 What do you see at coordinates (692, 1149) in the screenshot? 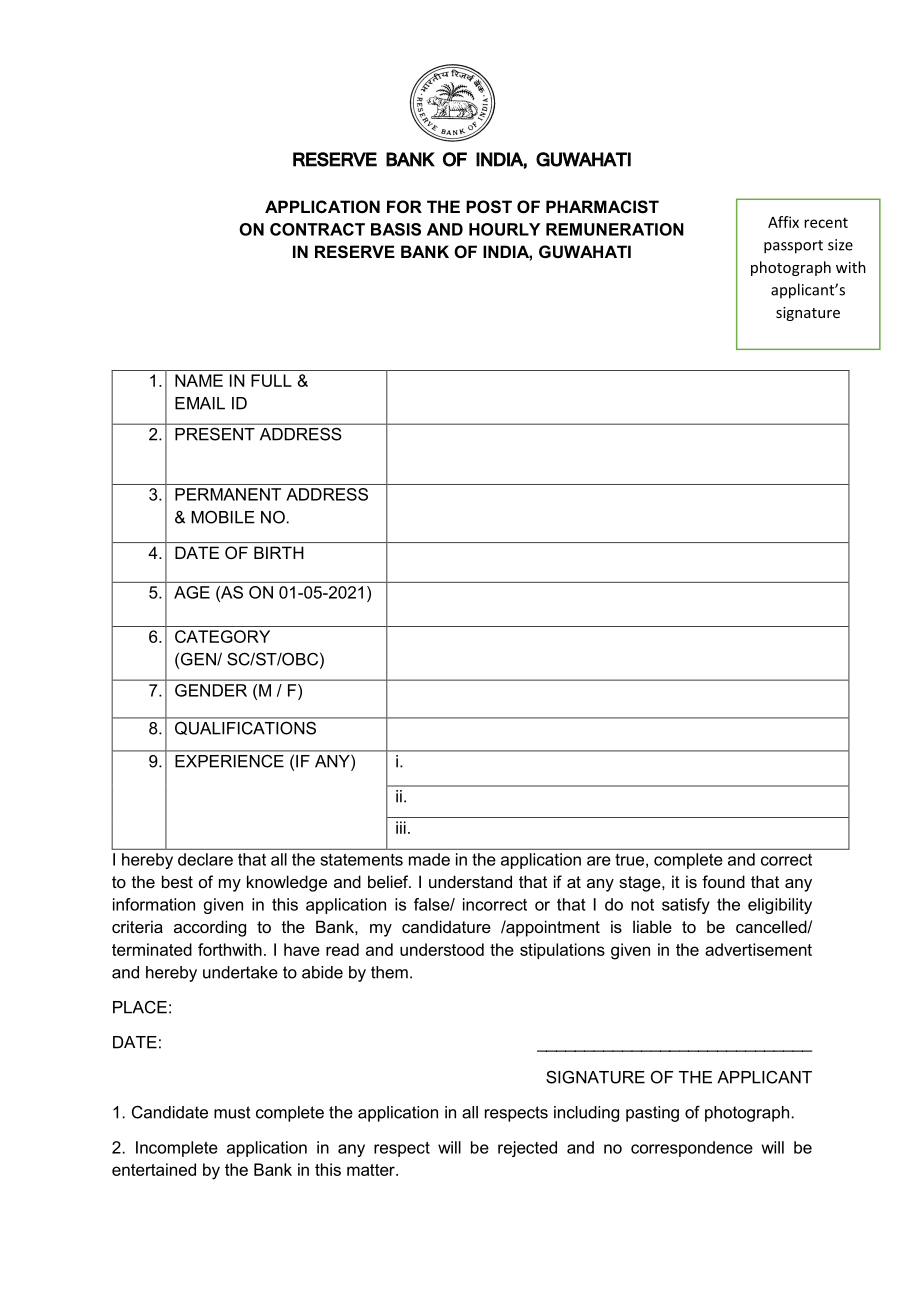
I see `correspondence` at bounding box center [692, 1149].
